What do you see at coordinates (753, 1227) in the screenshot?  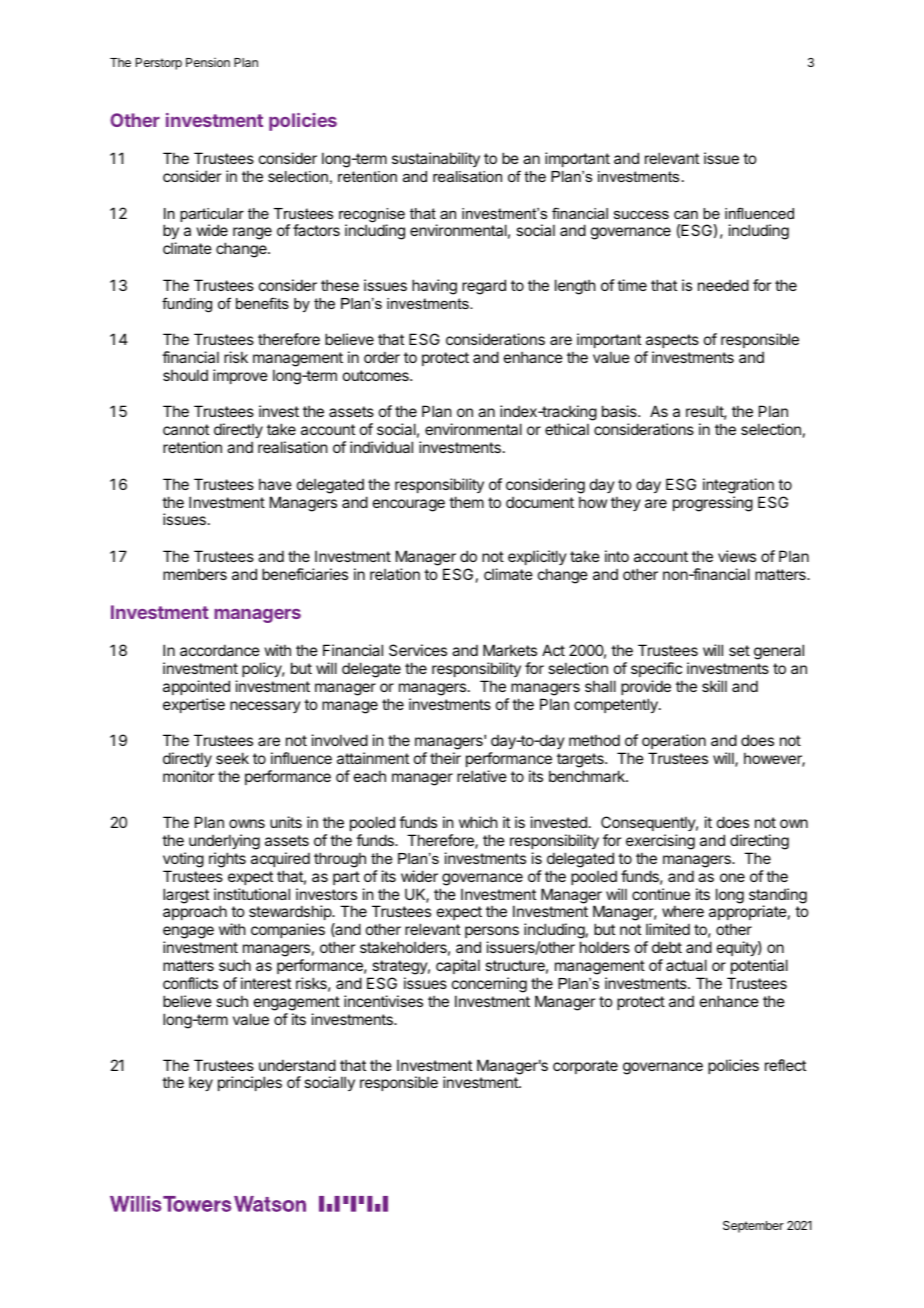 I see `September` at bounding box center [753, 1227].
